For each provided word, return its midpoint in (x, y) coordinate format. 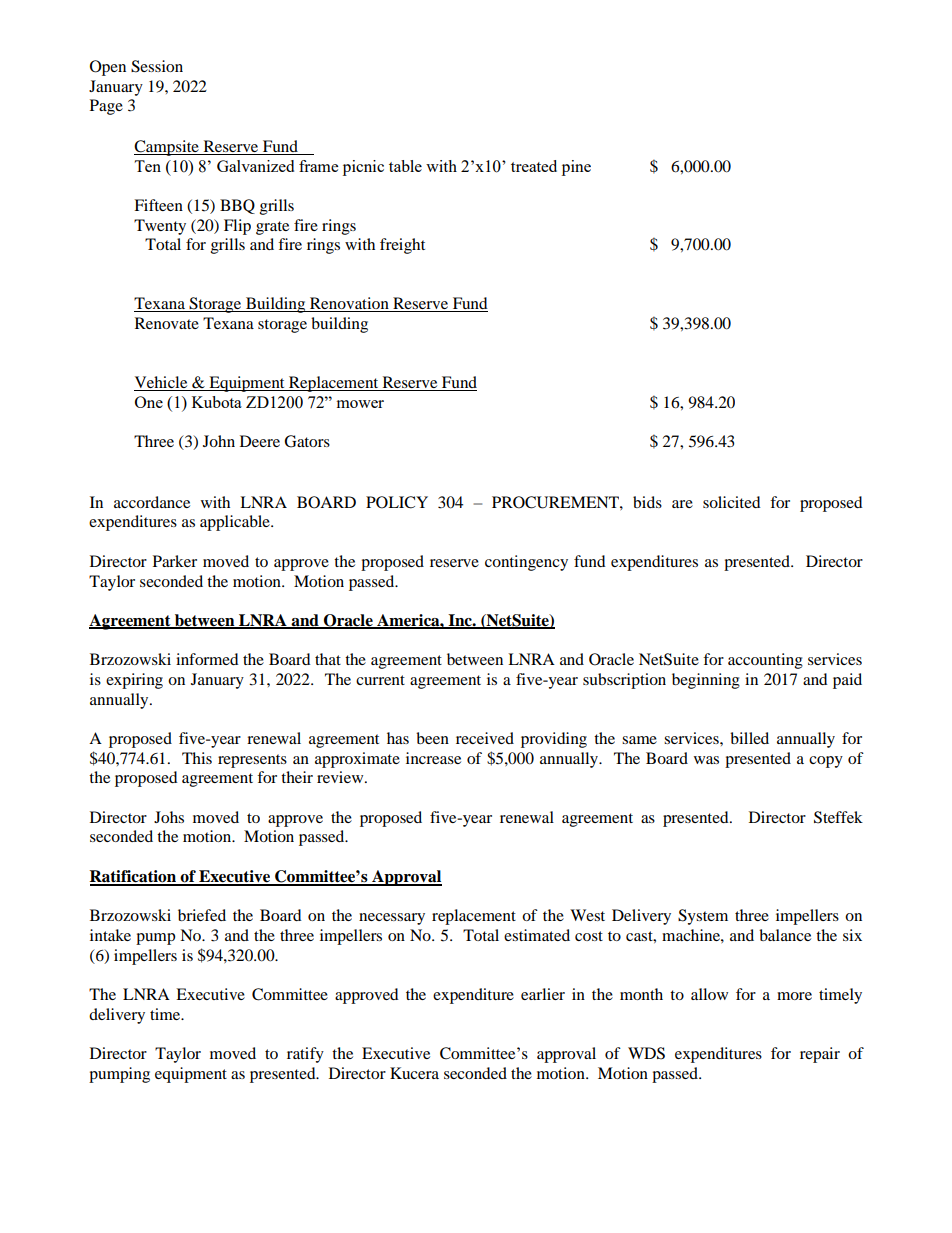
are (682, 504)
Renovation (349, 304)
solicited (732, 502)
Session (157, 66)
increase (433, 758)
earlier (543, 994)
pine (576, 168)
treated (534, 166)
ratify (305, 1055)
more (794, 996)
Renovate (167, 323)
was (706, 760)
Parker (175, 561)
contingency (526, 563)
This (197, 758)
